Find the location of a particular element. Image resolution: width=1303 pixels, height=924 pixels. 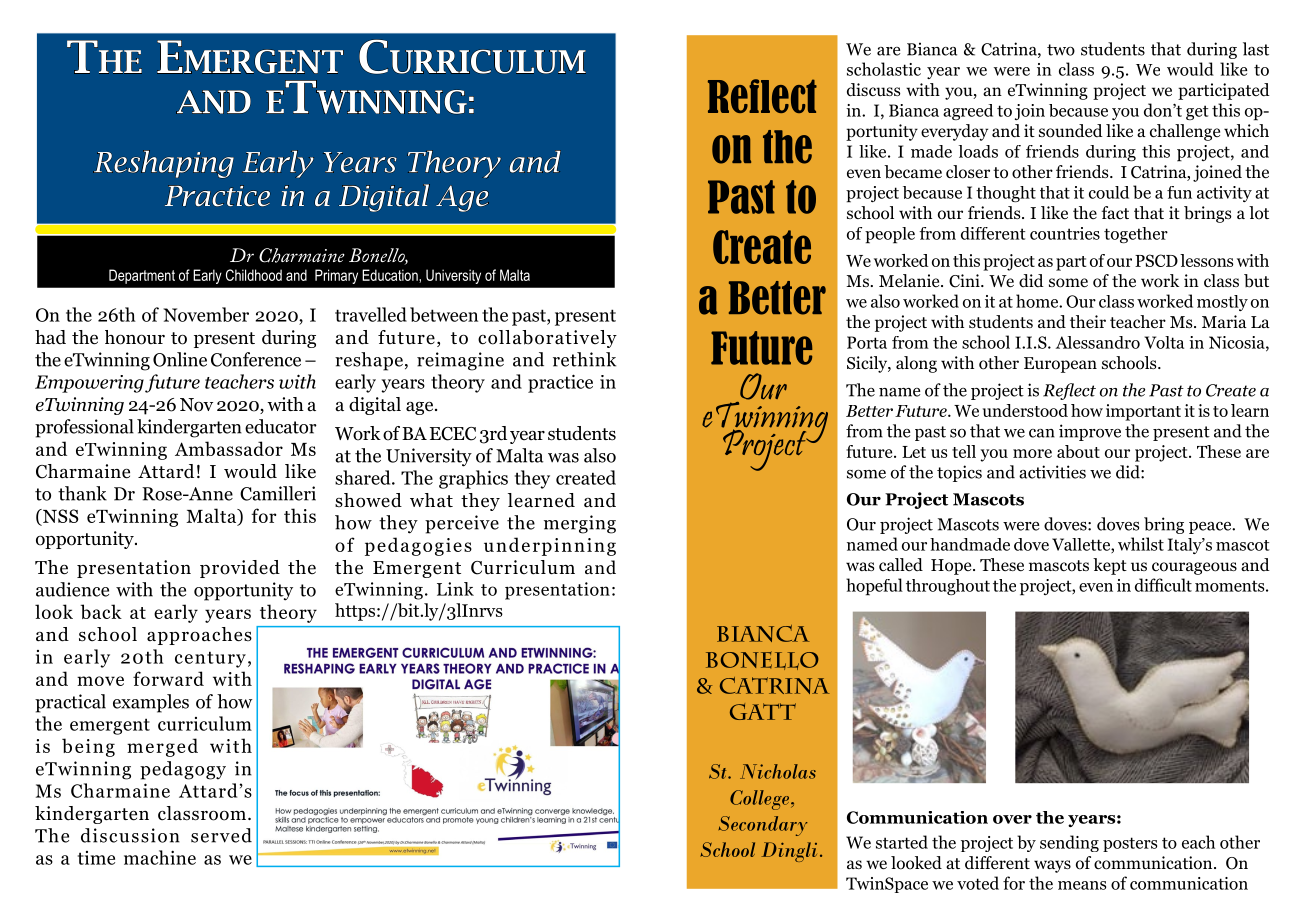

machine is located at coordinates (160, 857).
